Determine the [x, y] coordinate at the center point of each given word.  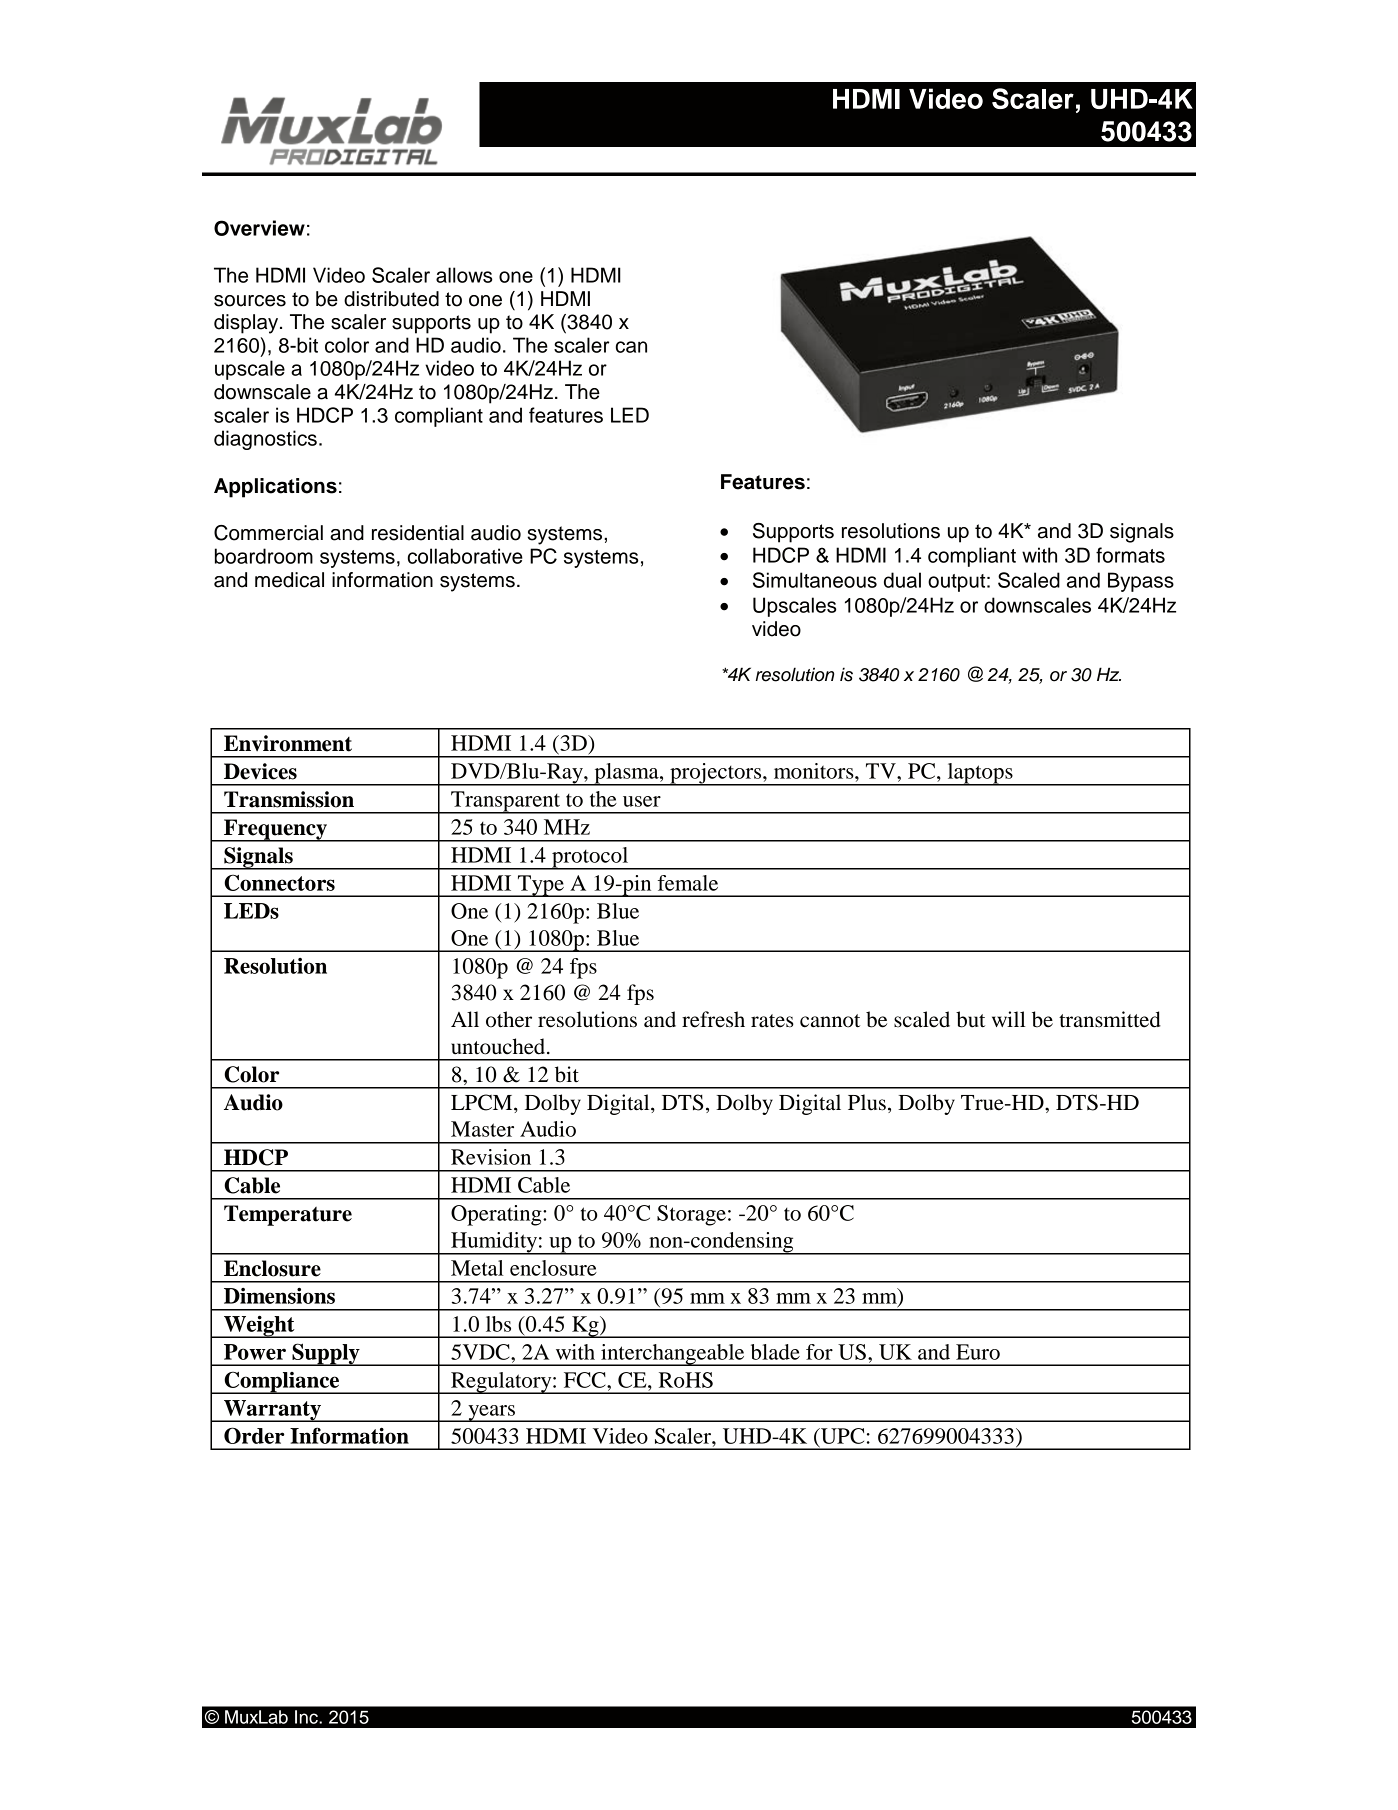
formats [1130, 555]
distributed [391, 299]
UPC [841, 1436]
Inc [307, 1717]
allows [464, 275]
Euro [978, 1352]
